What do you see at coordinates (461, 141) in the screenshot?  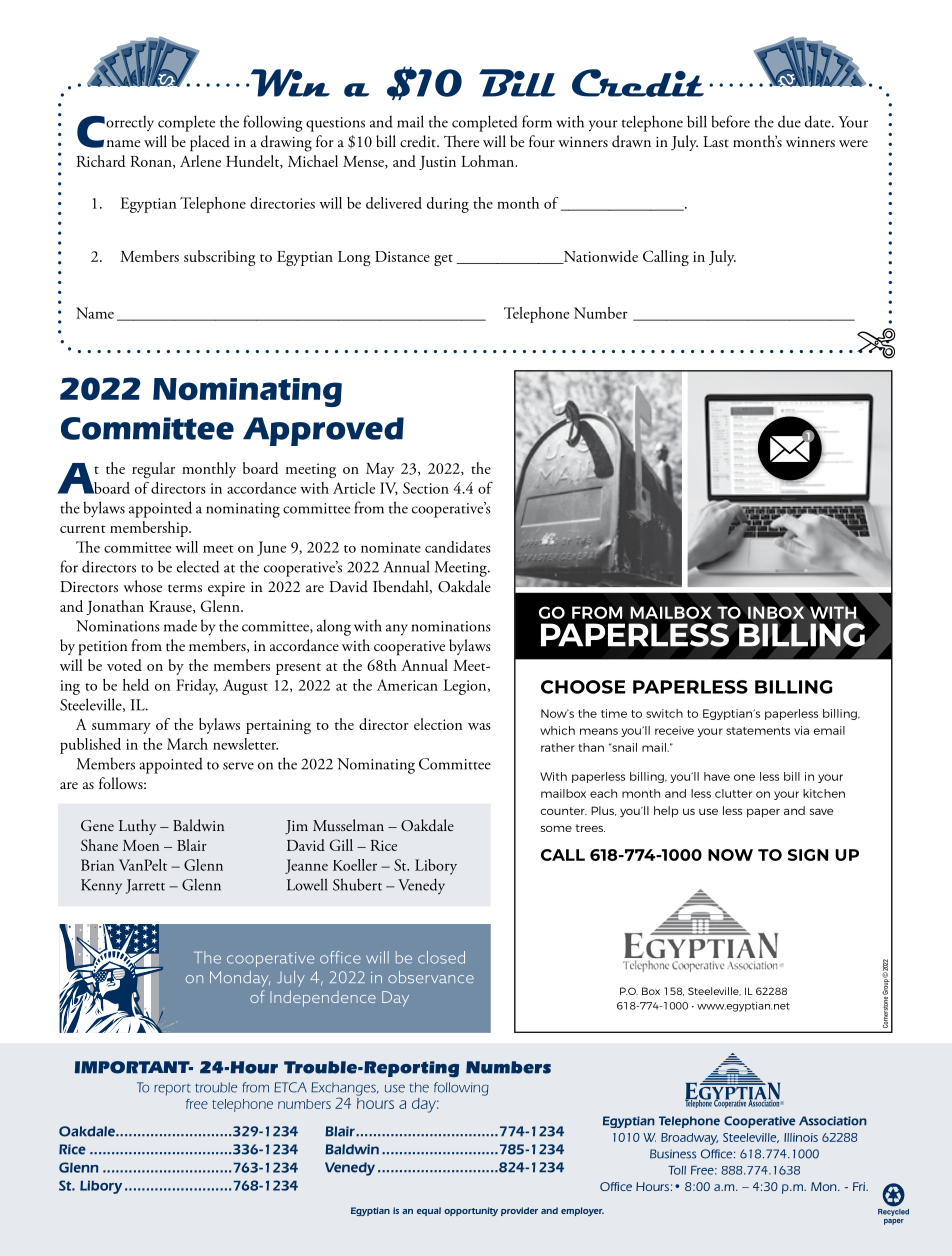 I see `There` at bounding box center [461, 141].
